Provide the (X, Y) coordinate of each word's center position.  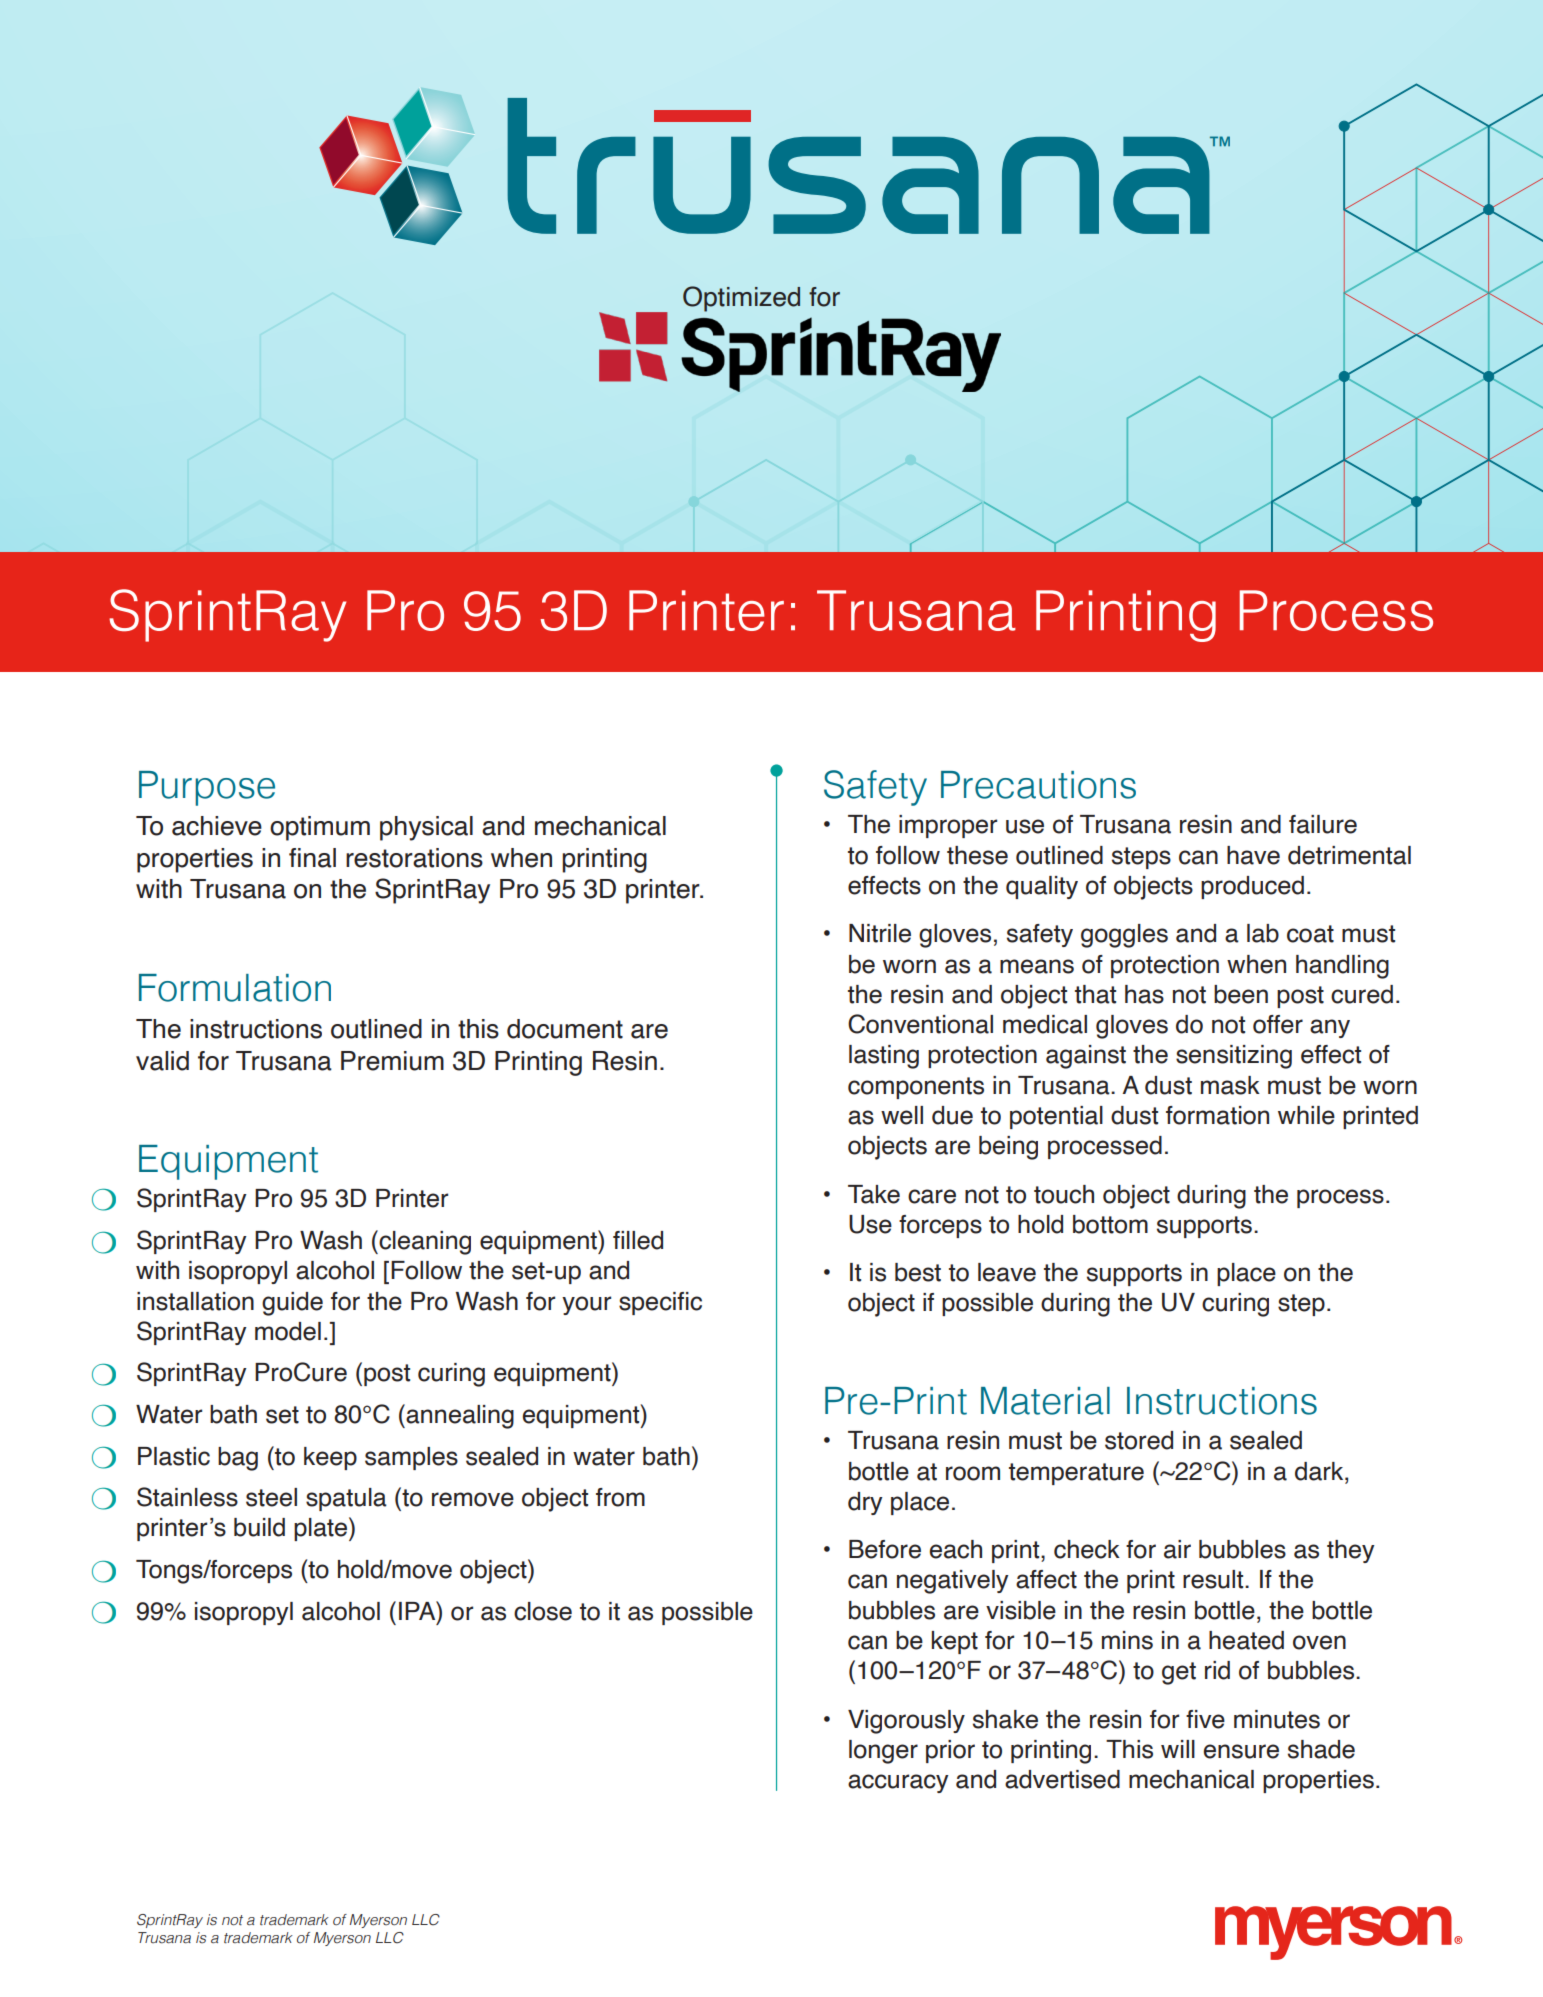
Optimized (741, 299)
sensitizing (1234, 1057)
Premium (392, 1061)
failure (1323, 824)
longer (883, 1752)
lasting (884, 1057)
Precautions (1038, 785)
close (543, 1611)
